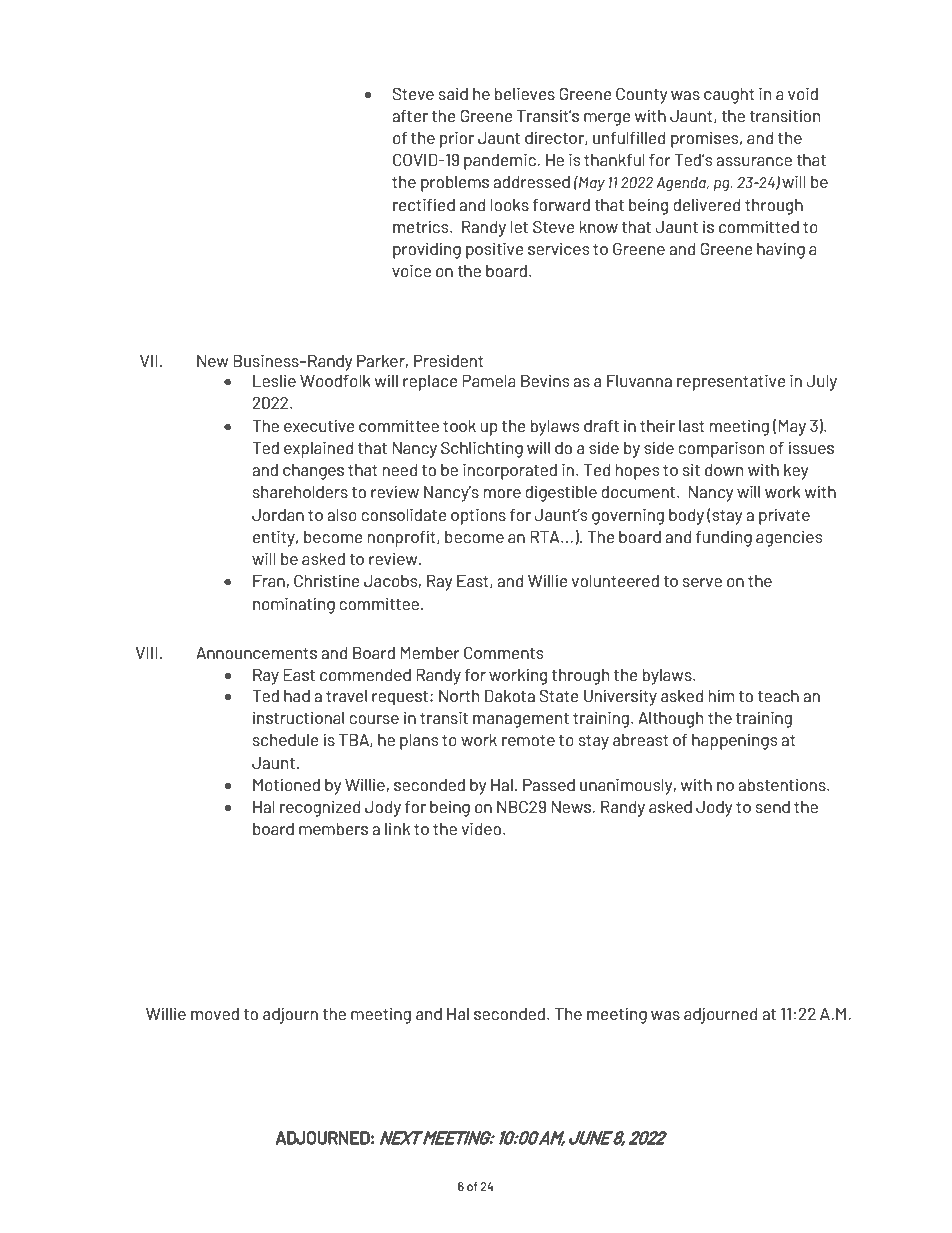 The image size is (952, 1233). What do you see at coordinates (478, 516) in the screenshot?
I see `options` at bounding box center [478, 516].
